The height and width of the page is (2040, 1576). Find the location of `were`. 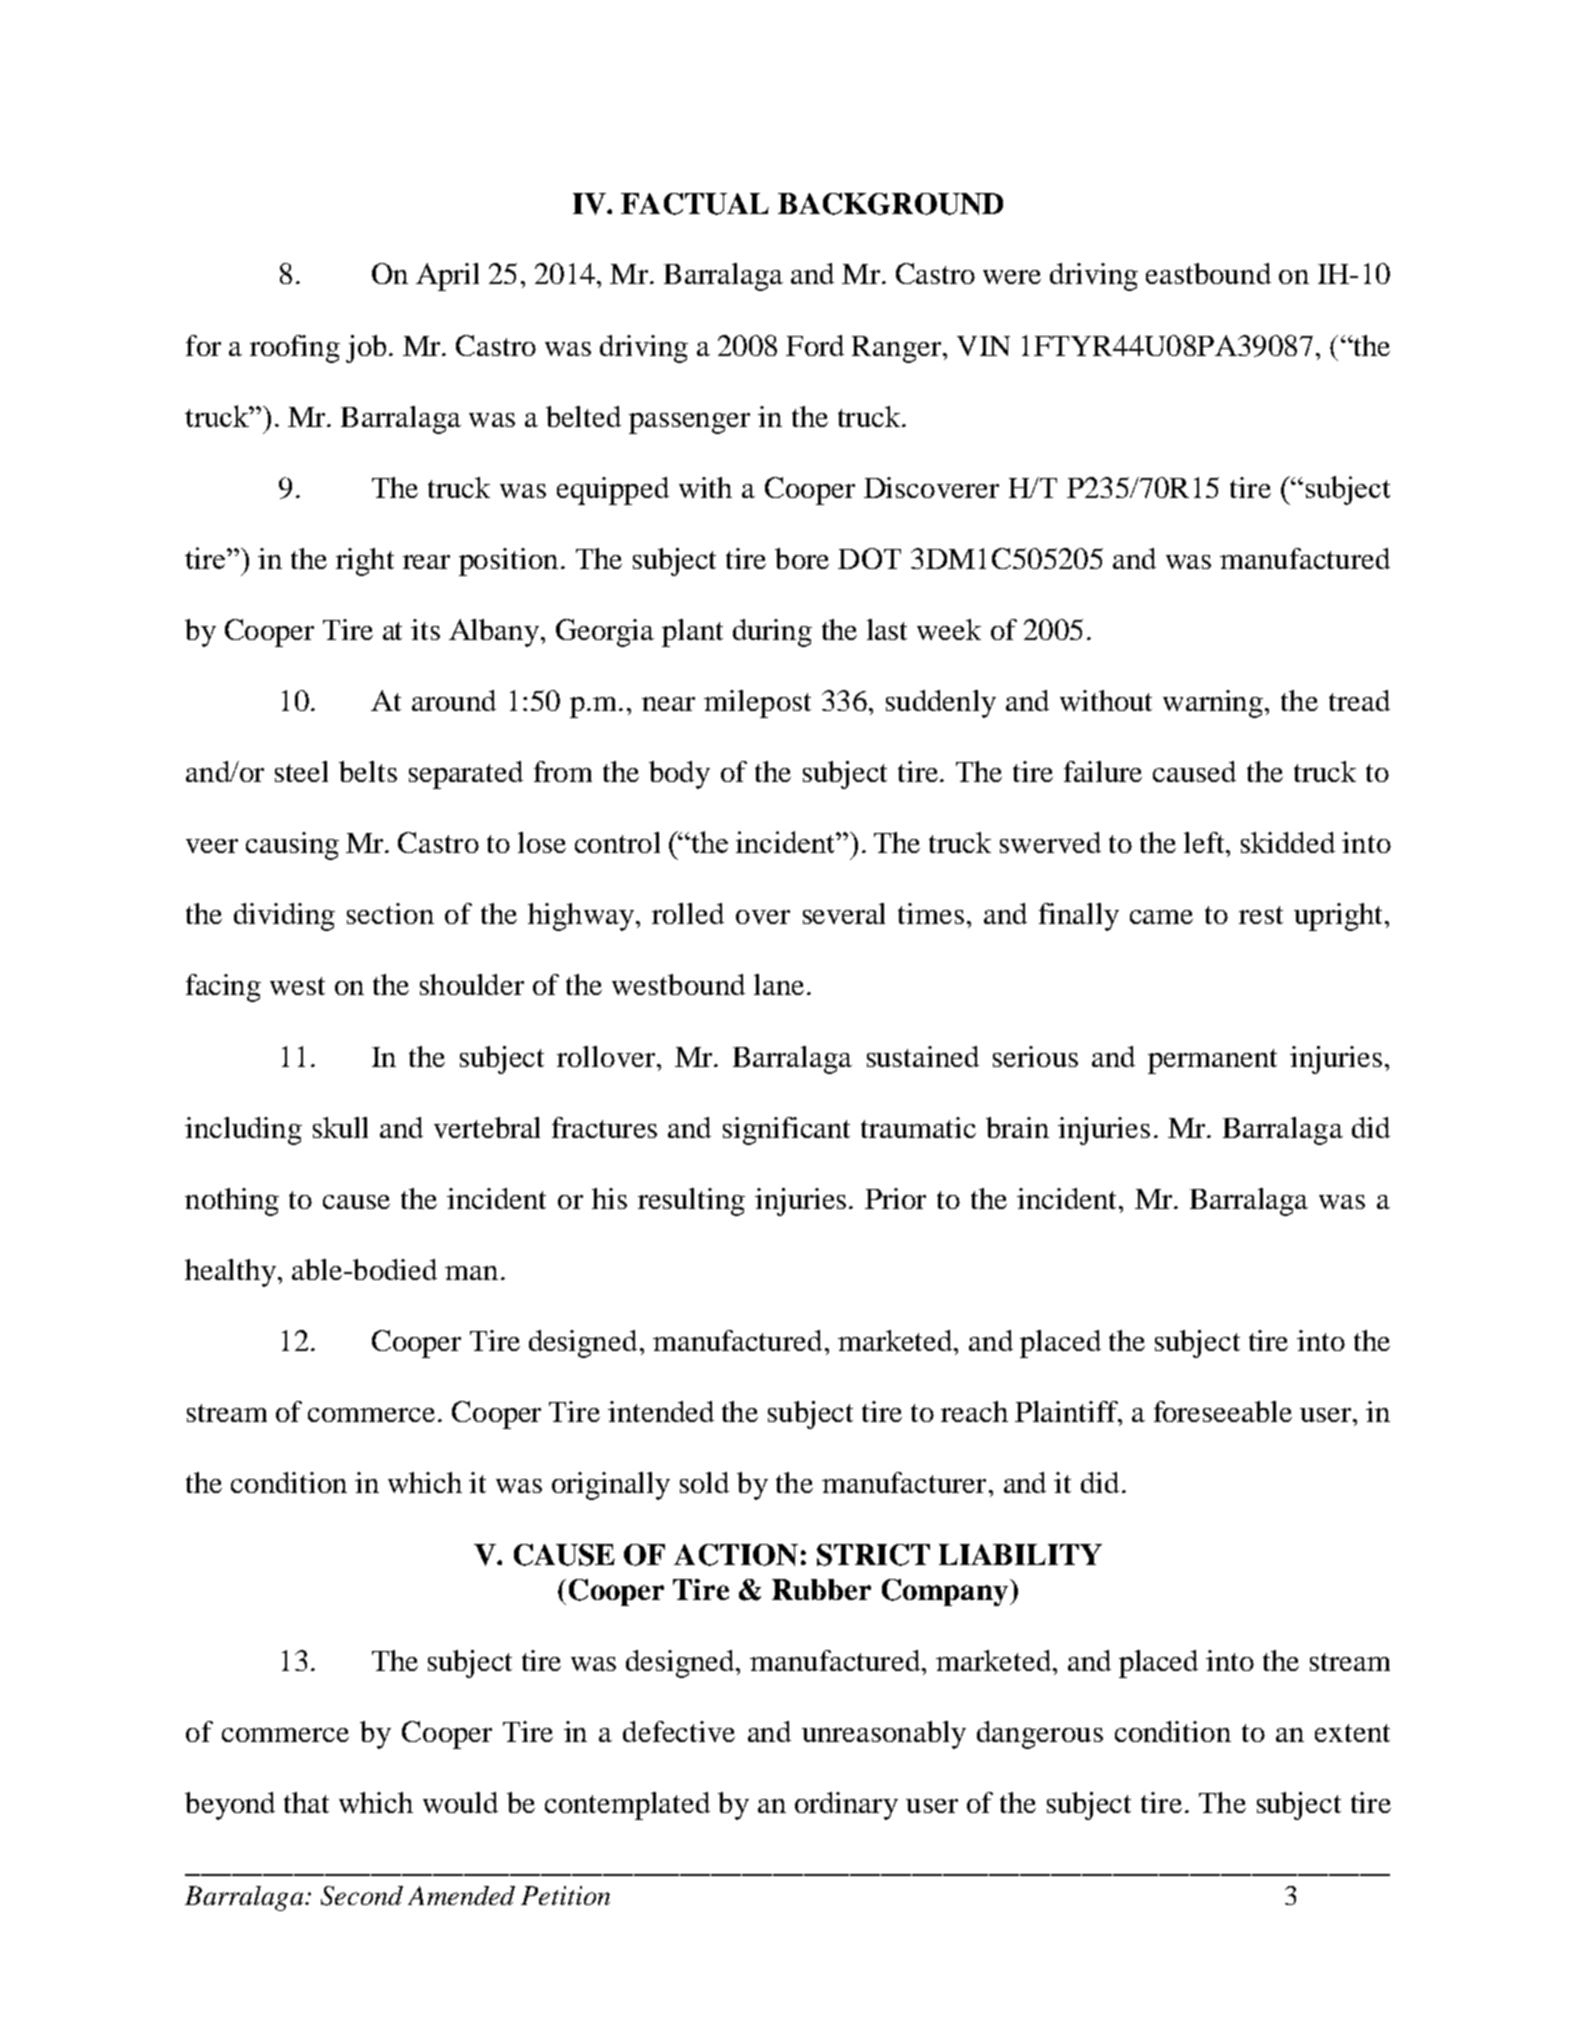

were is located at coordinates (1012, 277).
